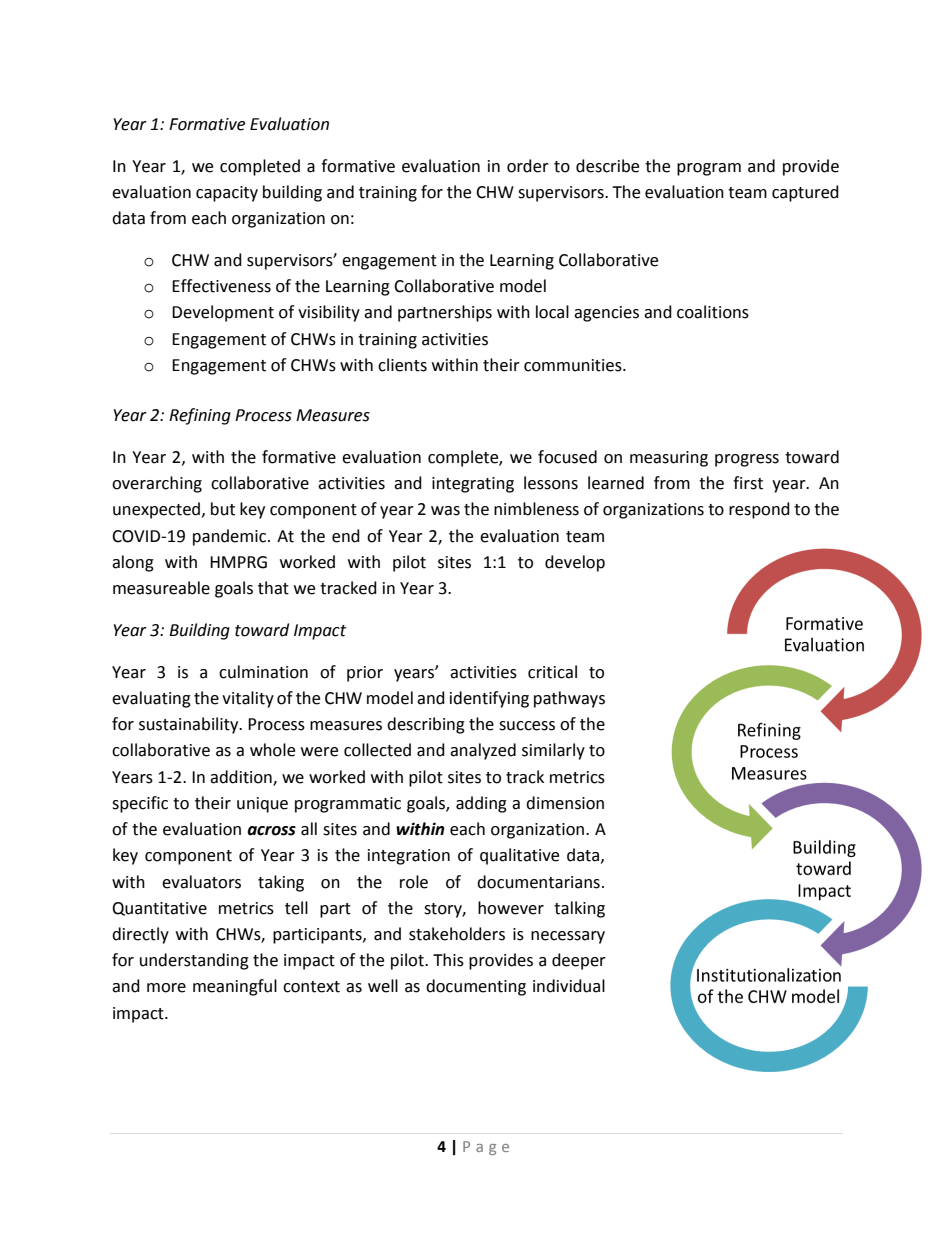 Image resolution: width=952 pixels, height=1233 pixels. Describe the element at coordinates (227, 194) in the page. I see `capacity` at that location.
